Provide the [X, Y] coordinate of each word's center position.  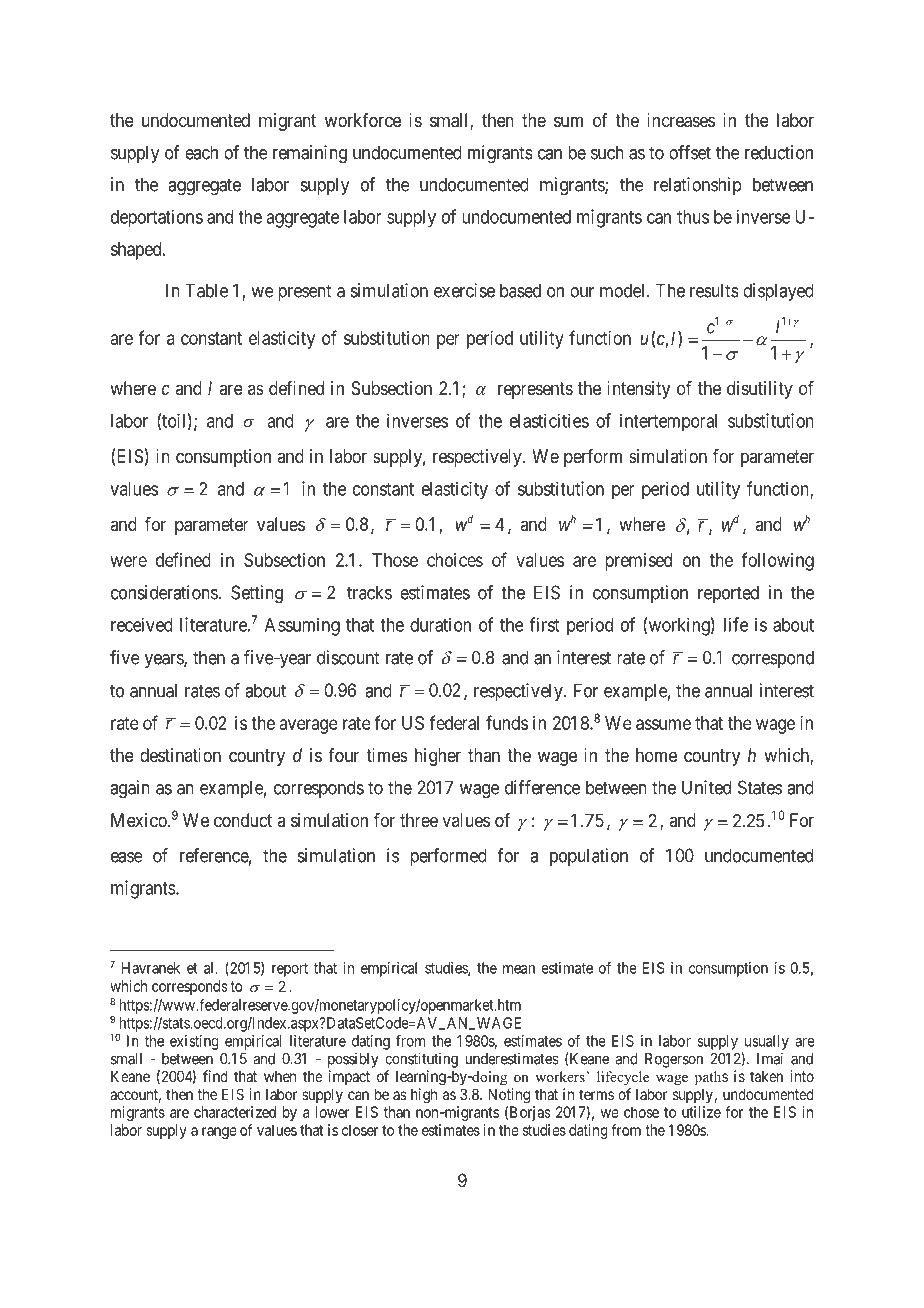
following [777, 561]
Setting [257, 594]
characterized [235, 1112]
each [201, 152]
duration [440, 624]
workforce [363, 120]
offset [690, 152]
